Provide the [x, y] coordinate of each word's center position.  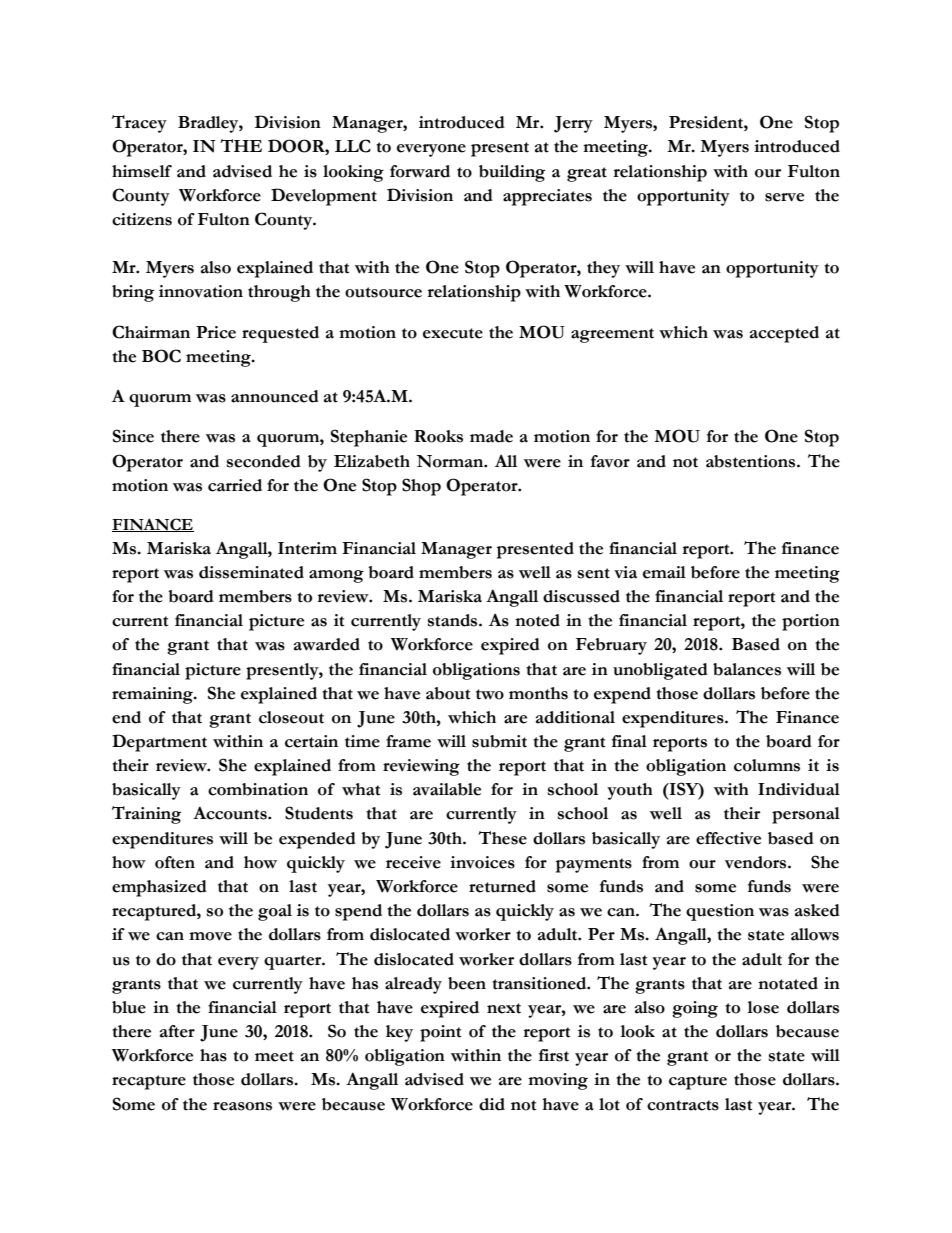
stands [454, 620]
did [492, 1104]
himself [142, 171]
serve [784, 197]
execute [453, 333]
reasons [242, 1106]
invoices [482, 862]
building [512, 173]
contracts [683, 1105]
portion [811, 622]
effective [728, 838]
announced [275, 396]
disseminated [251, 572]
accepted [784, 334]
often [175, 862]
